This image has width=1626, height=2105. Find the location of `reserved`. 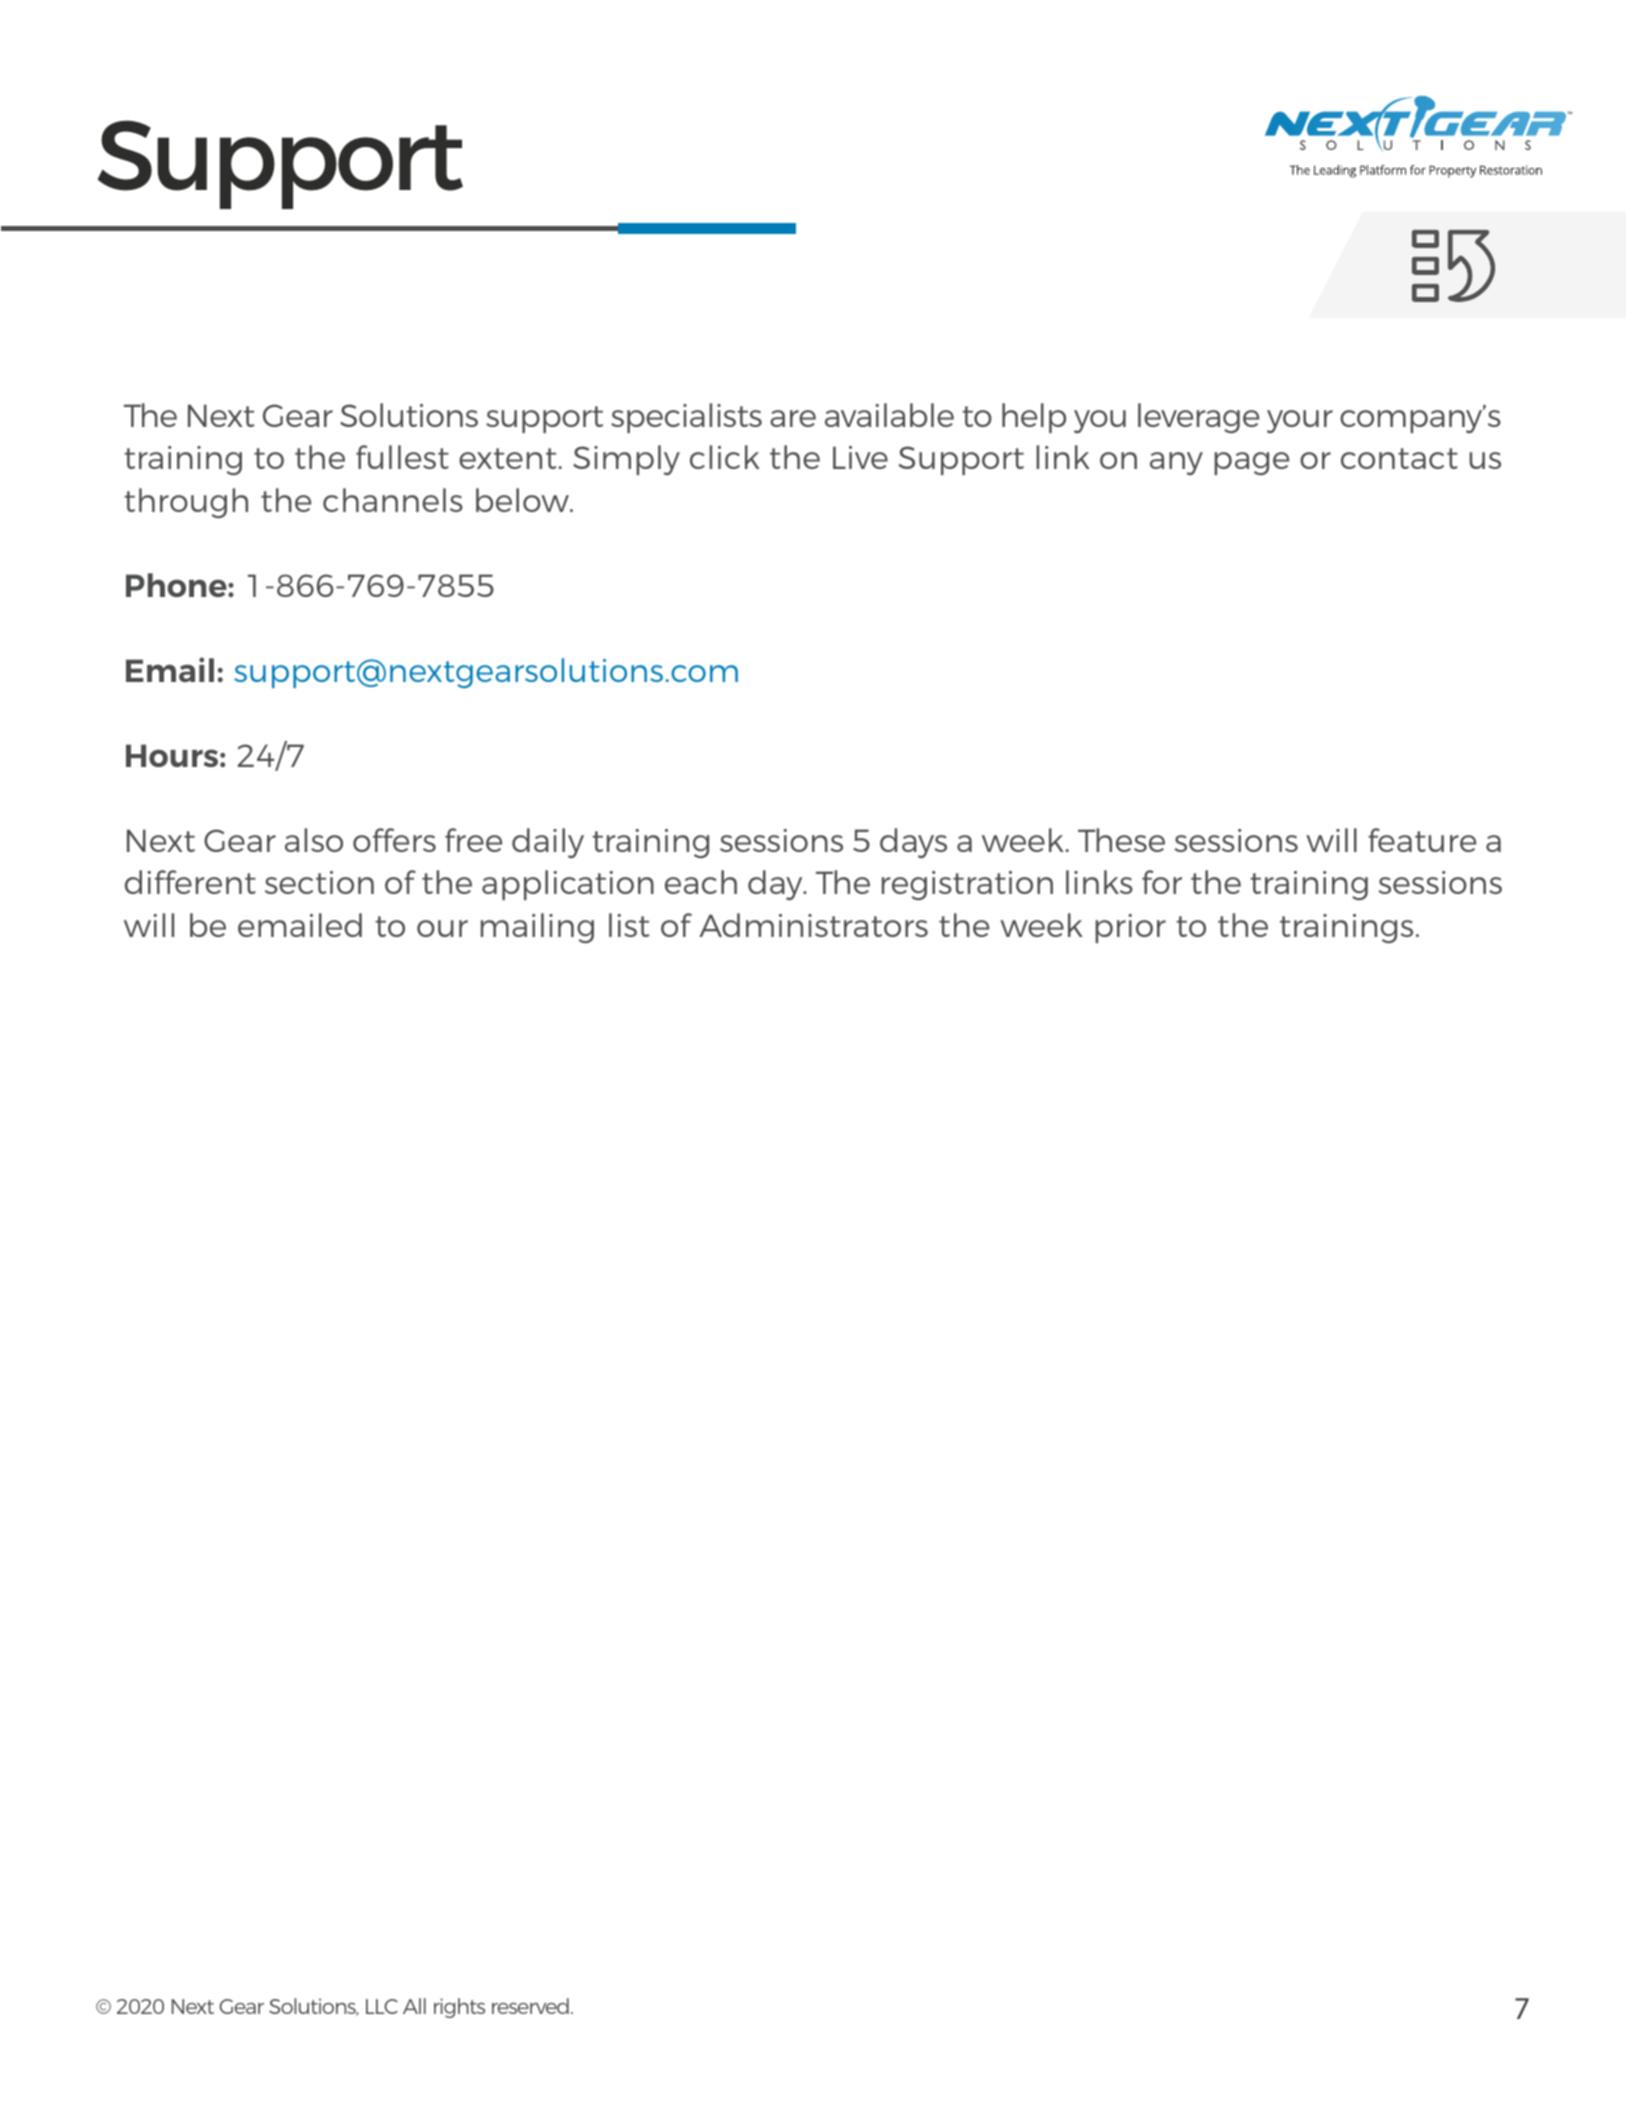

reserved is located at coordinates (530, 2006).
